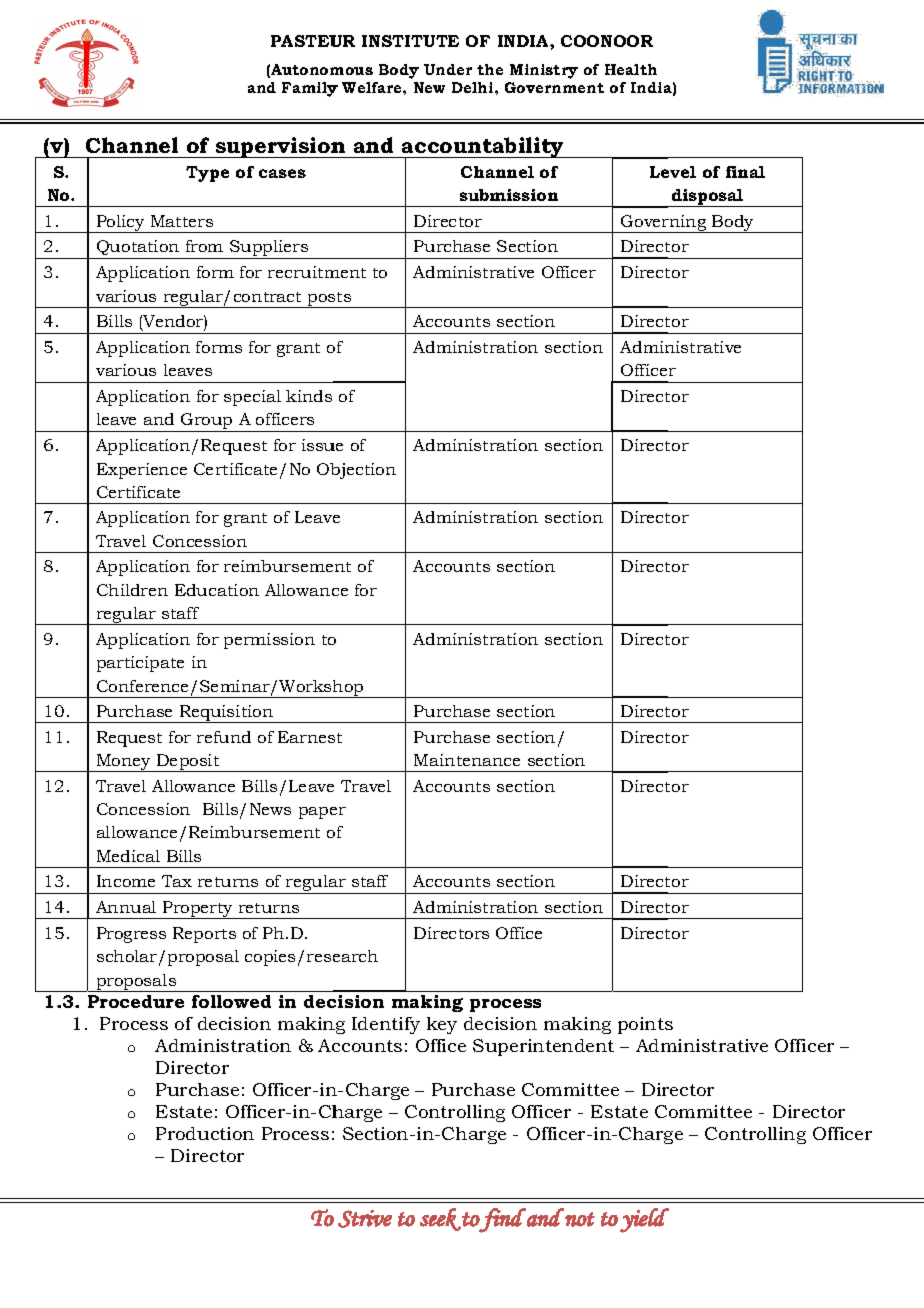 The image size is (924, 1308). What do you see at coordinates (204, 935) in the screenshot?
I see `Reports` at bounding box center [204, 935].
